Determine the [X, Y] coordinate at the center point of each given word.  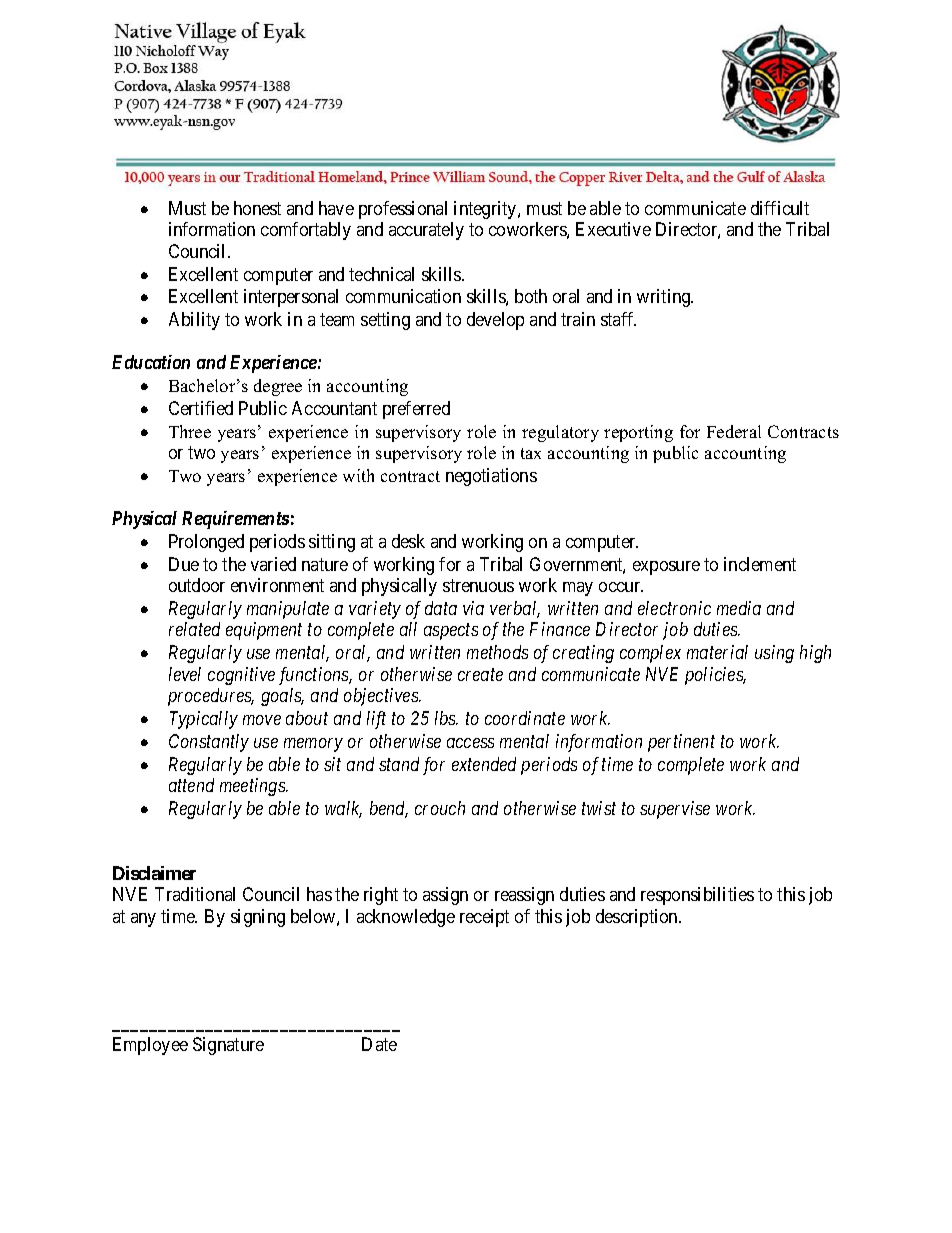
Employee [150, 1046]
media [739, 608]
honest [257, 208]
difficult [780, 208]
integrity [486, 210]
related [194, 629]
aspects [451, 632]
